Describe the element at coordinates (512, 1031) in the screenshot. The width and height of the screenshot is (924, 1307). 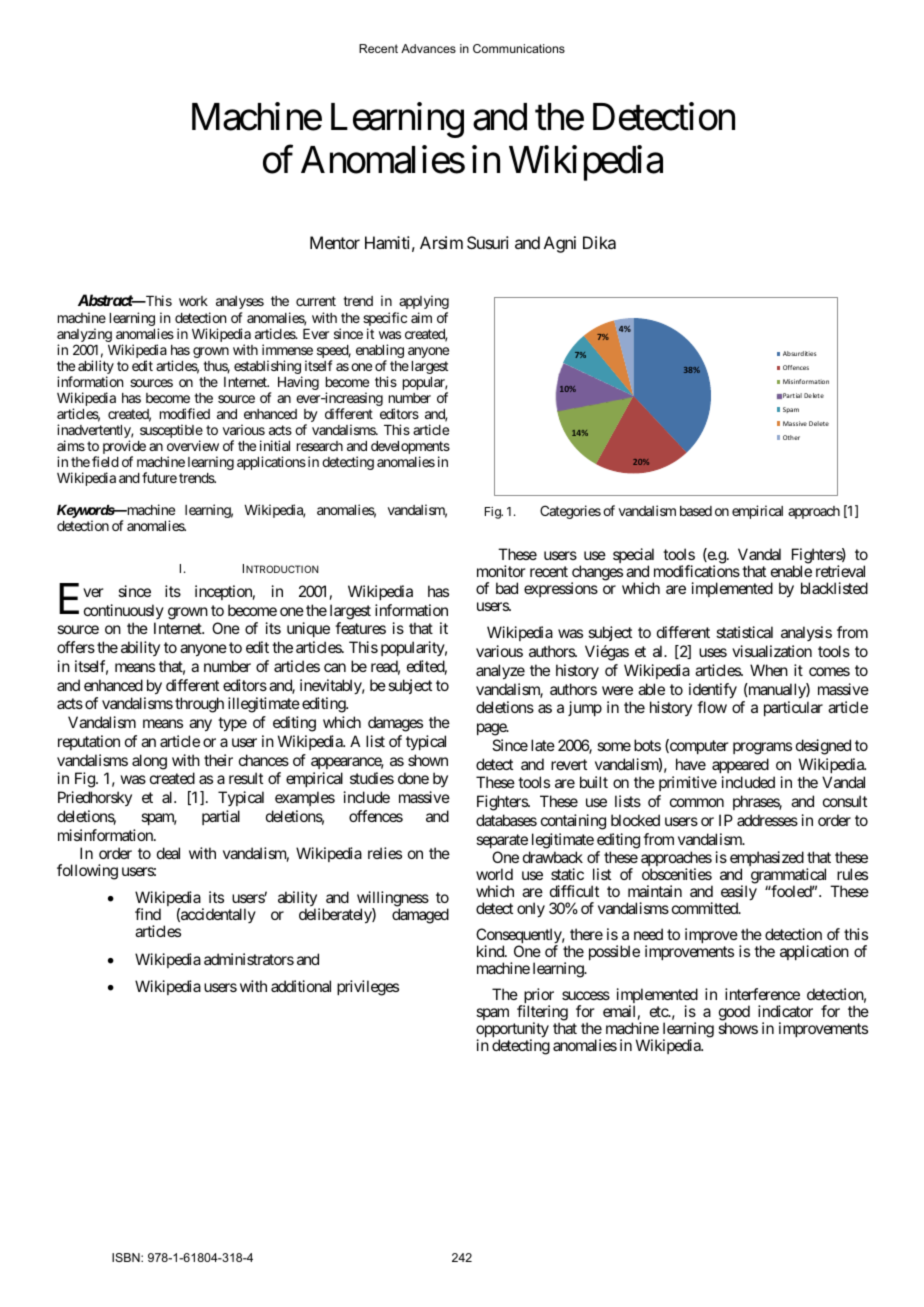
I see `opportunity` at that location.
